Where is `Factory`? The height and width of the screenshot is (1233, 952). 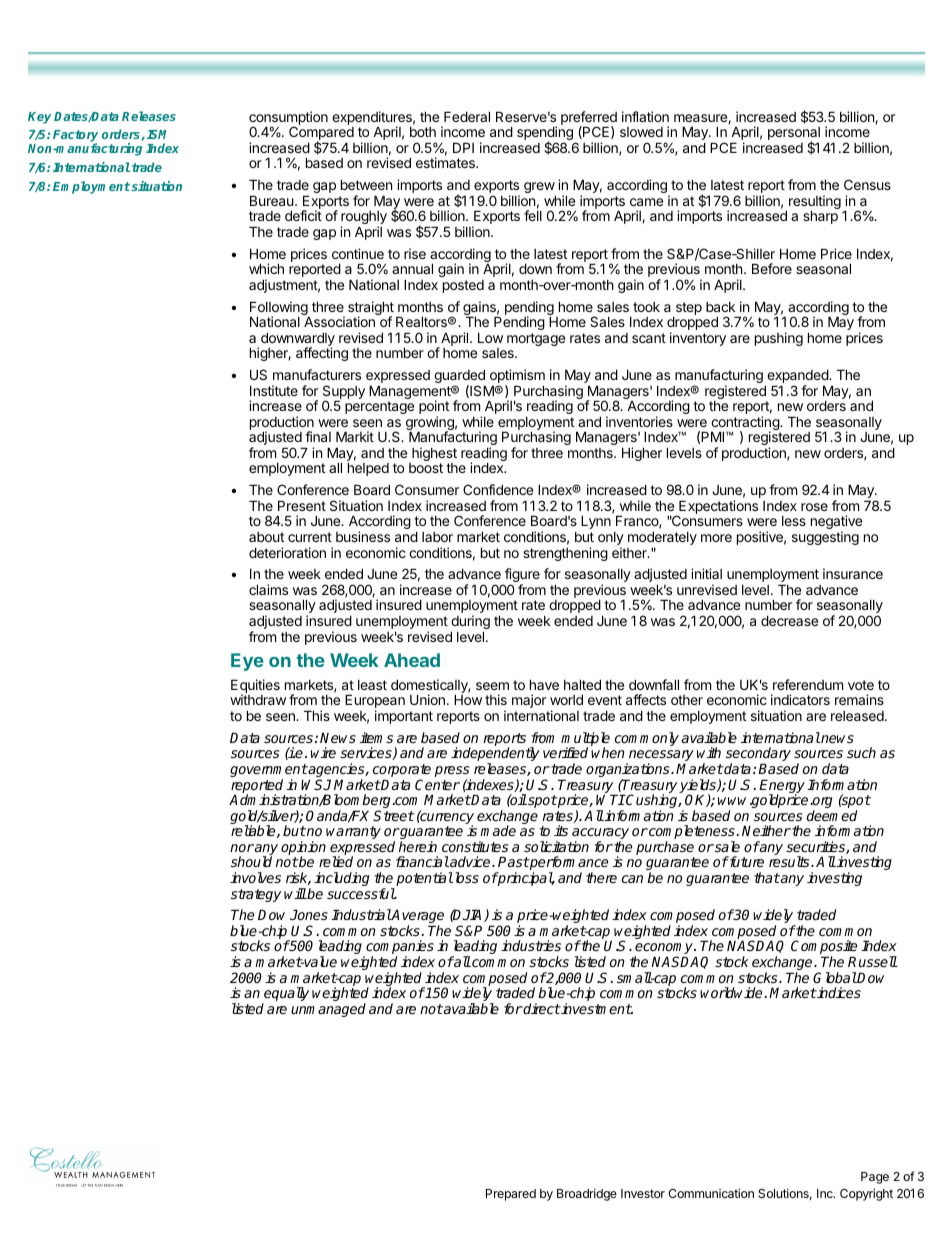 Factory is located at coordinates (75, 137).
